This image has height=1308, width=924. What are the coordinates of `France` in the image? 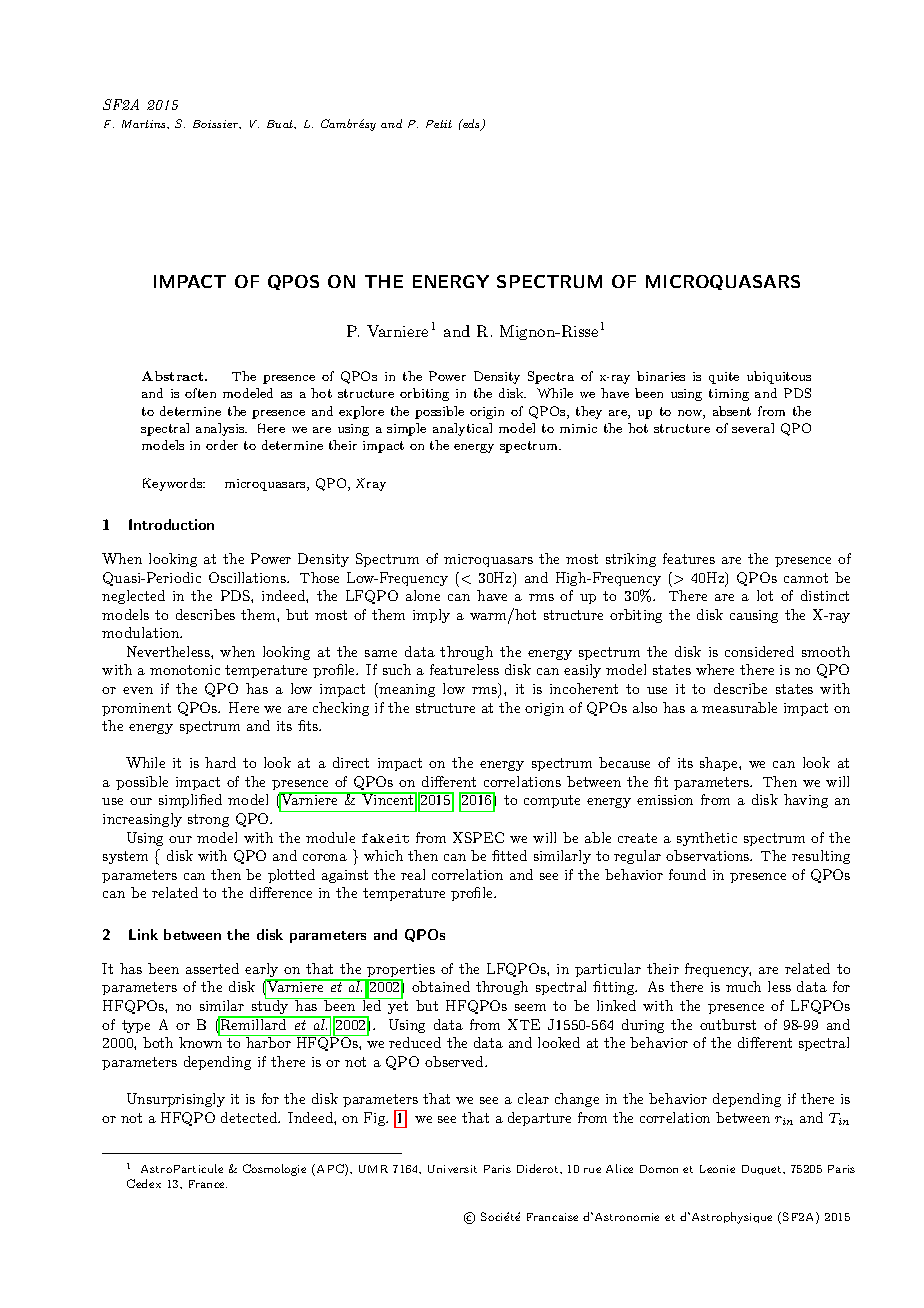 It's located at (208, 1184).
